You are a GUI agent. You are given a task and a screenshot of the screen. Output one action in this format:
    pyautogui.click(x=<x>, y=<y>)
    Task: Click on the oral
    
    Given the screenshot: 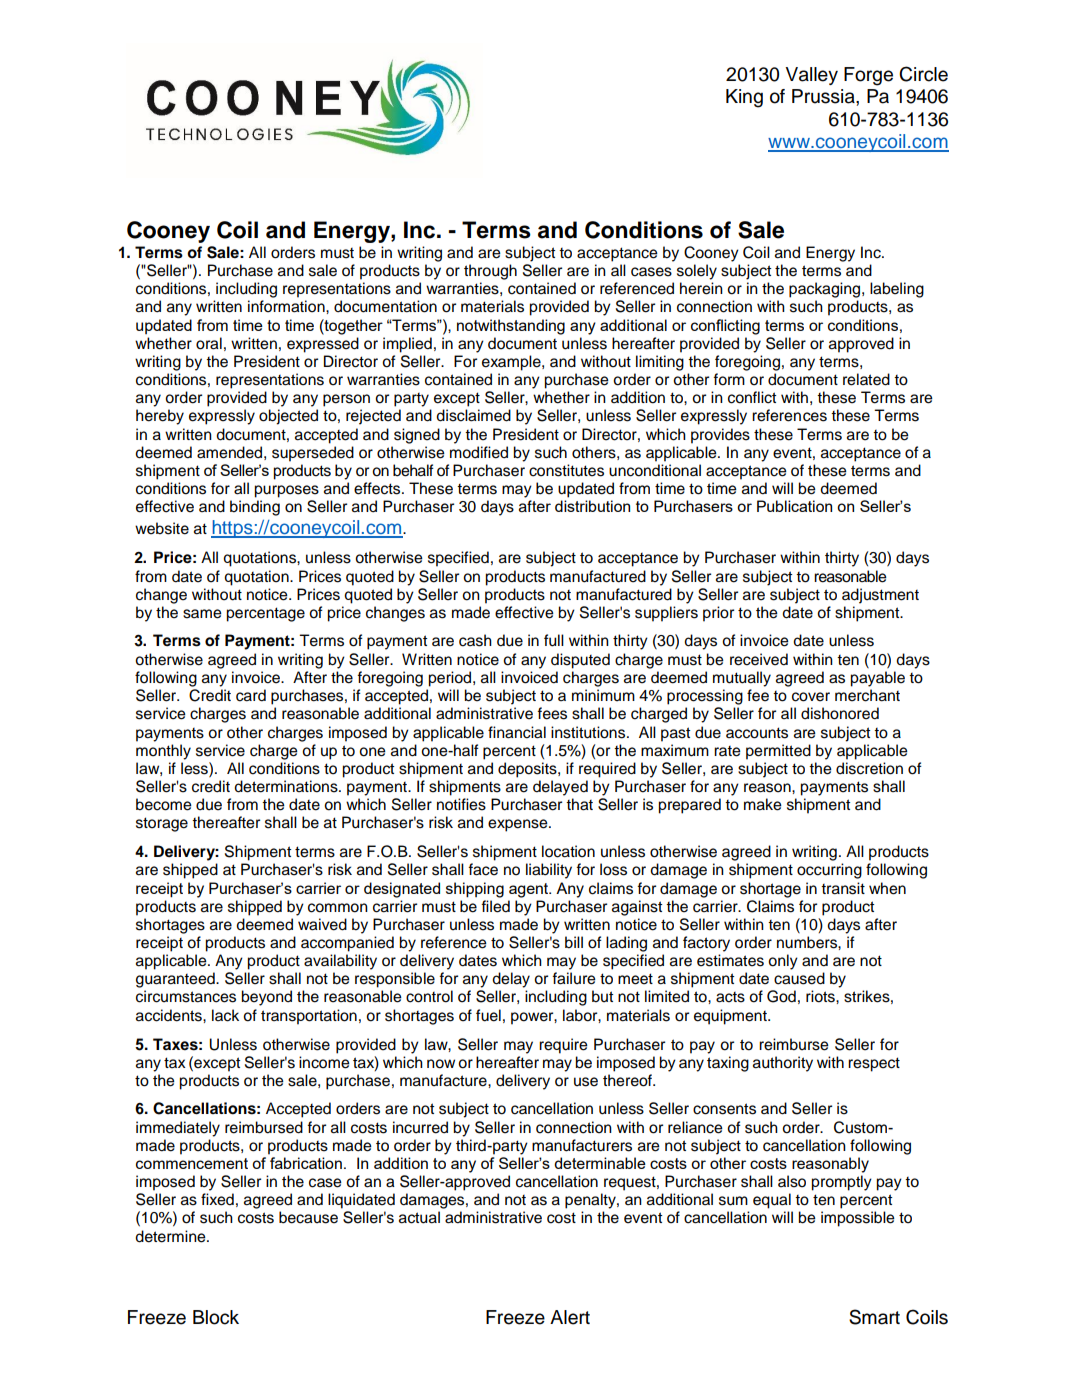 What is the action you would take?
    pyautogui.click(x=209, y=343)
